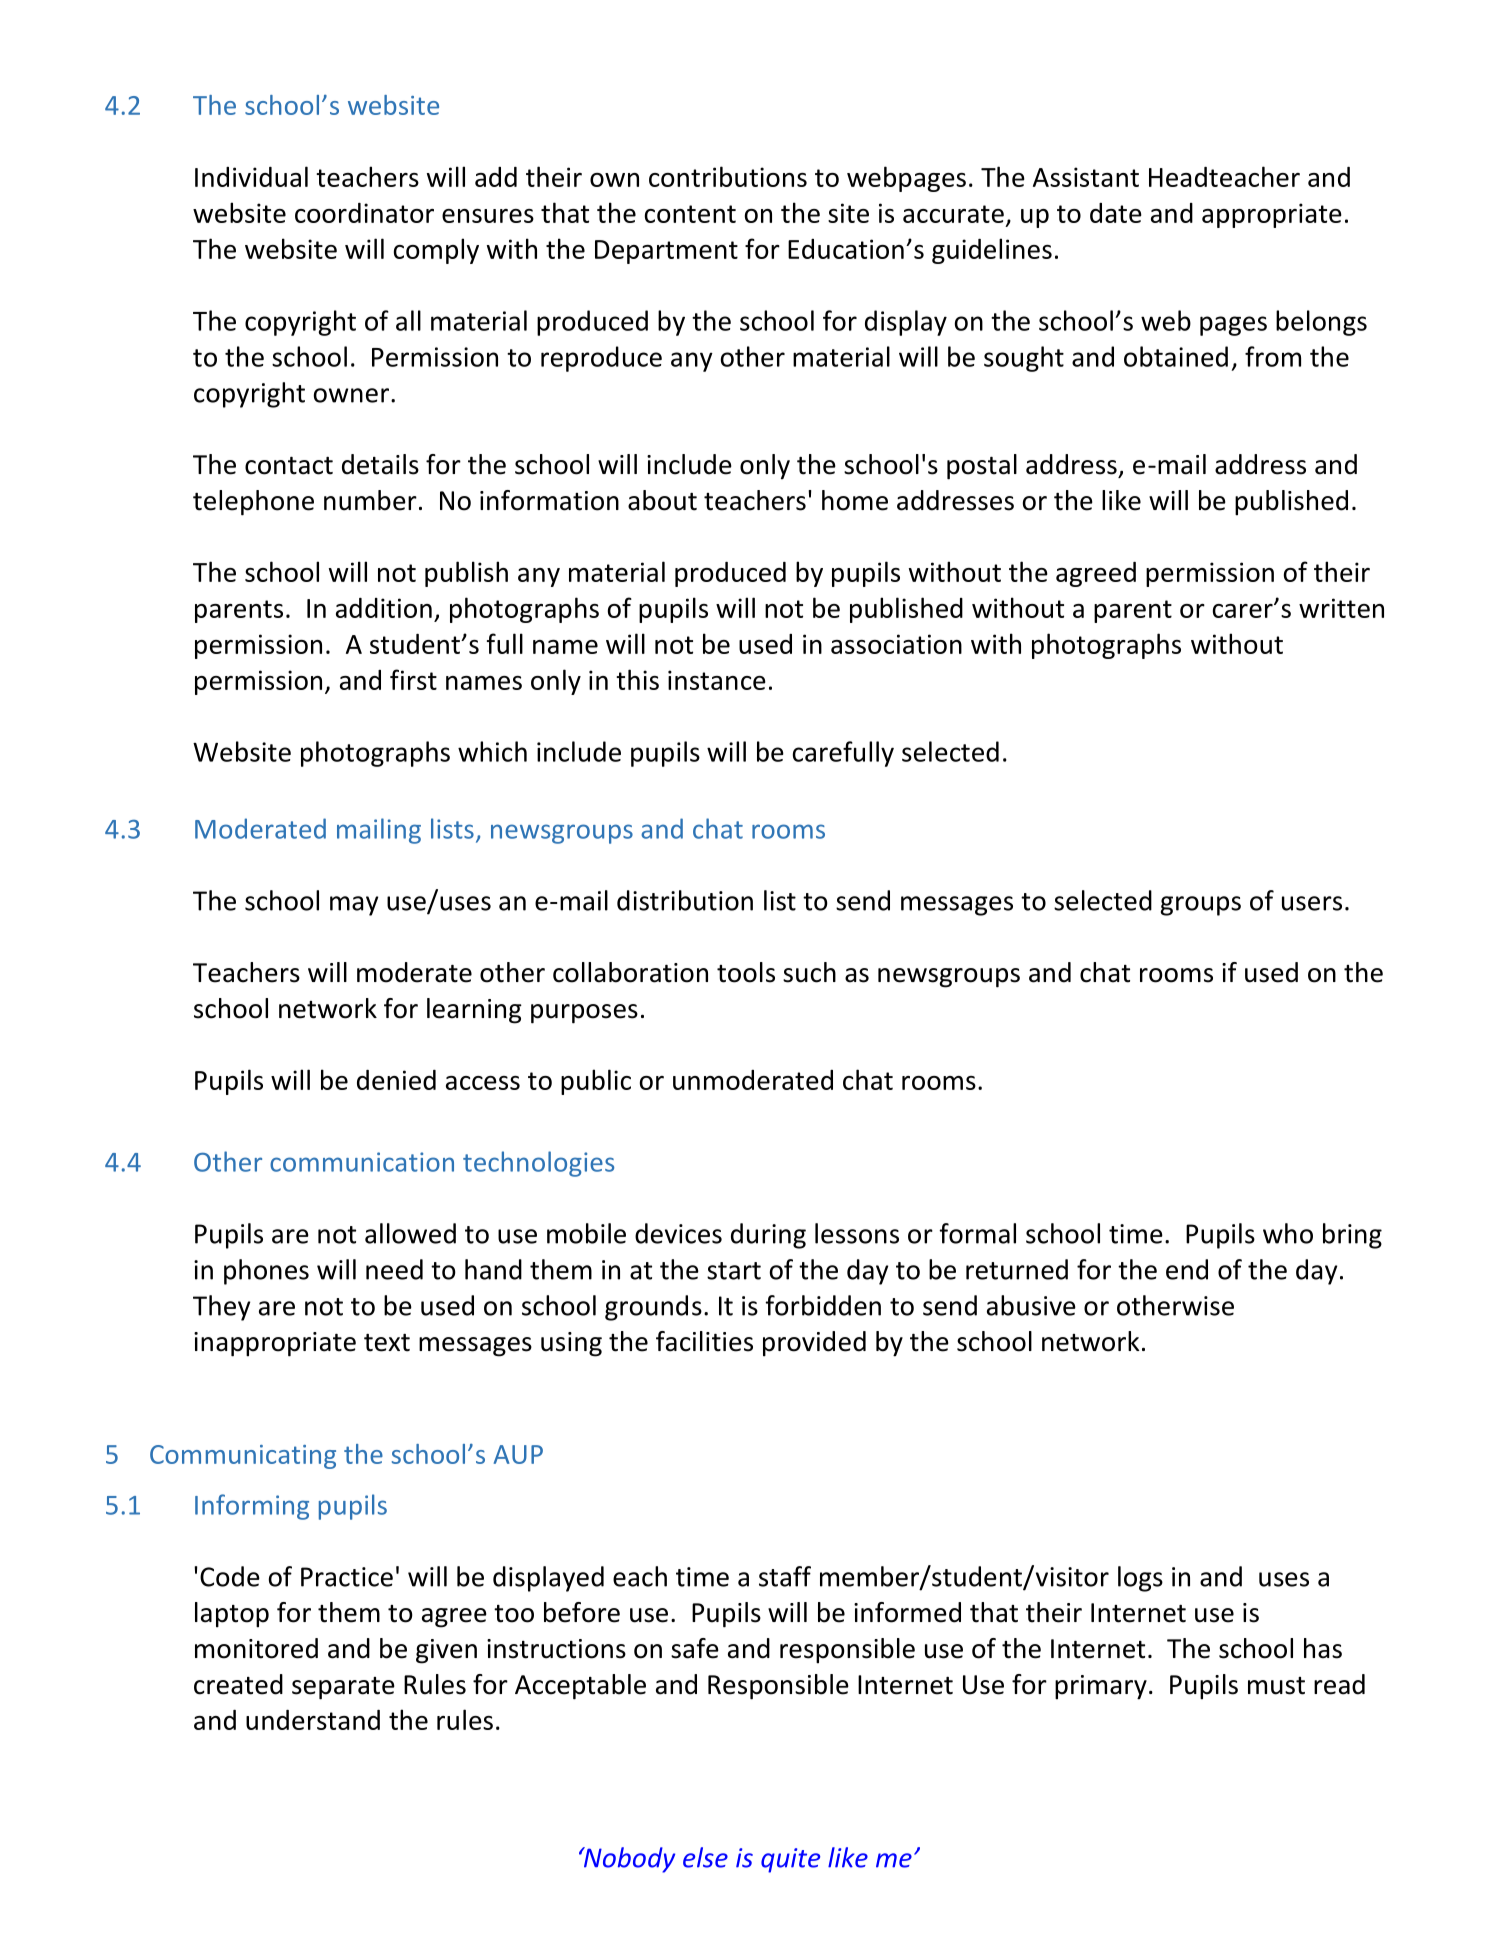 The image size is (1501, 1942). Describe the element at coordinates (384, 608) in the screenshot. I see `addition` at that location.
